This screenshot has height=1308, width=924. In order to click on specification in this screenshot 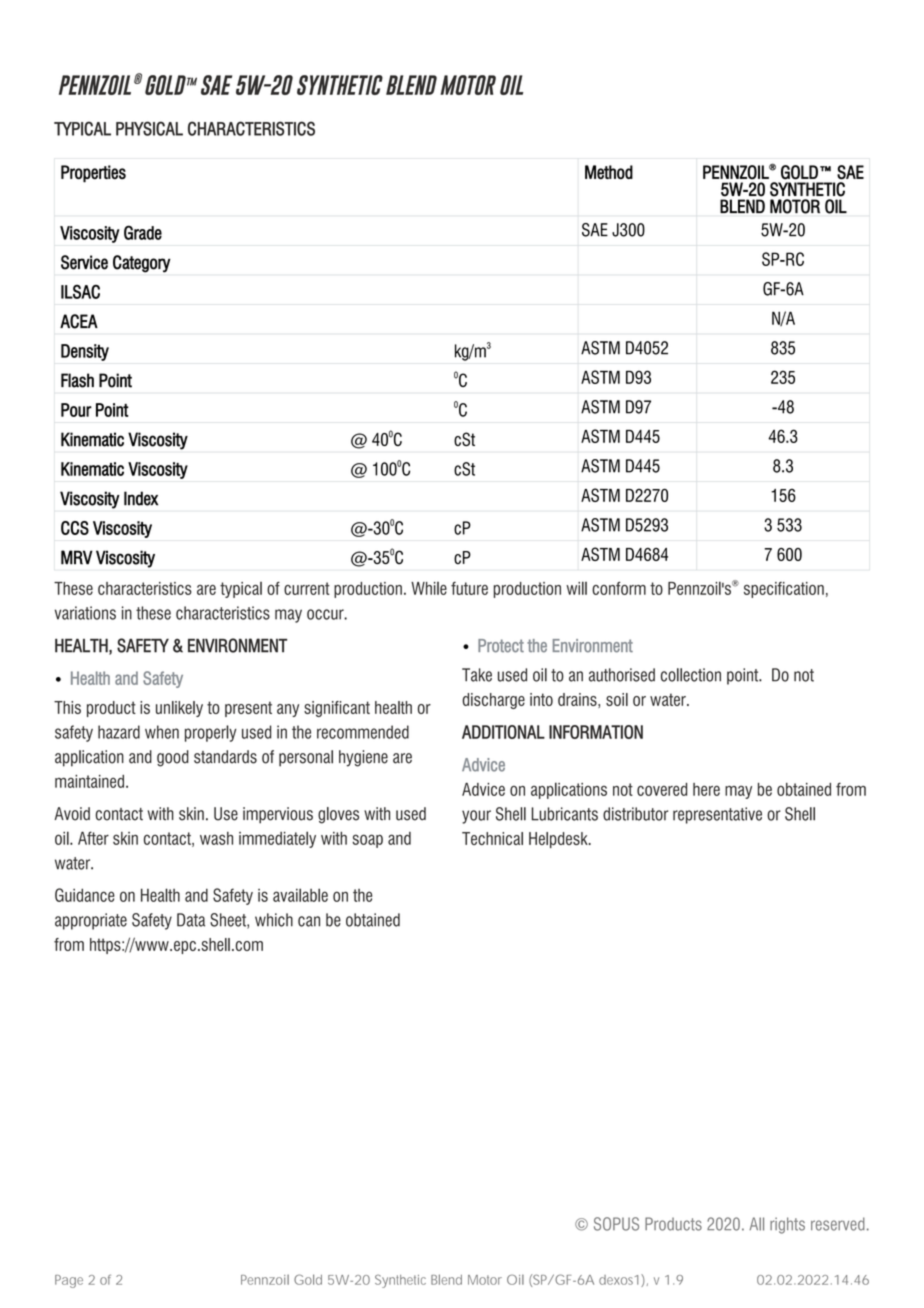, I will do `click(784, 590)`.
